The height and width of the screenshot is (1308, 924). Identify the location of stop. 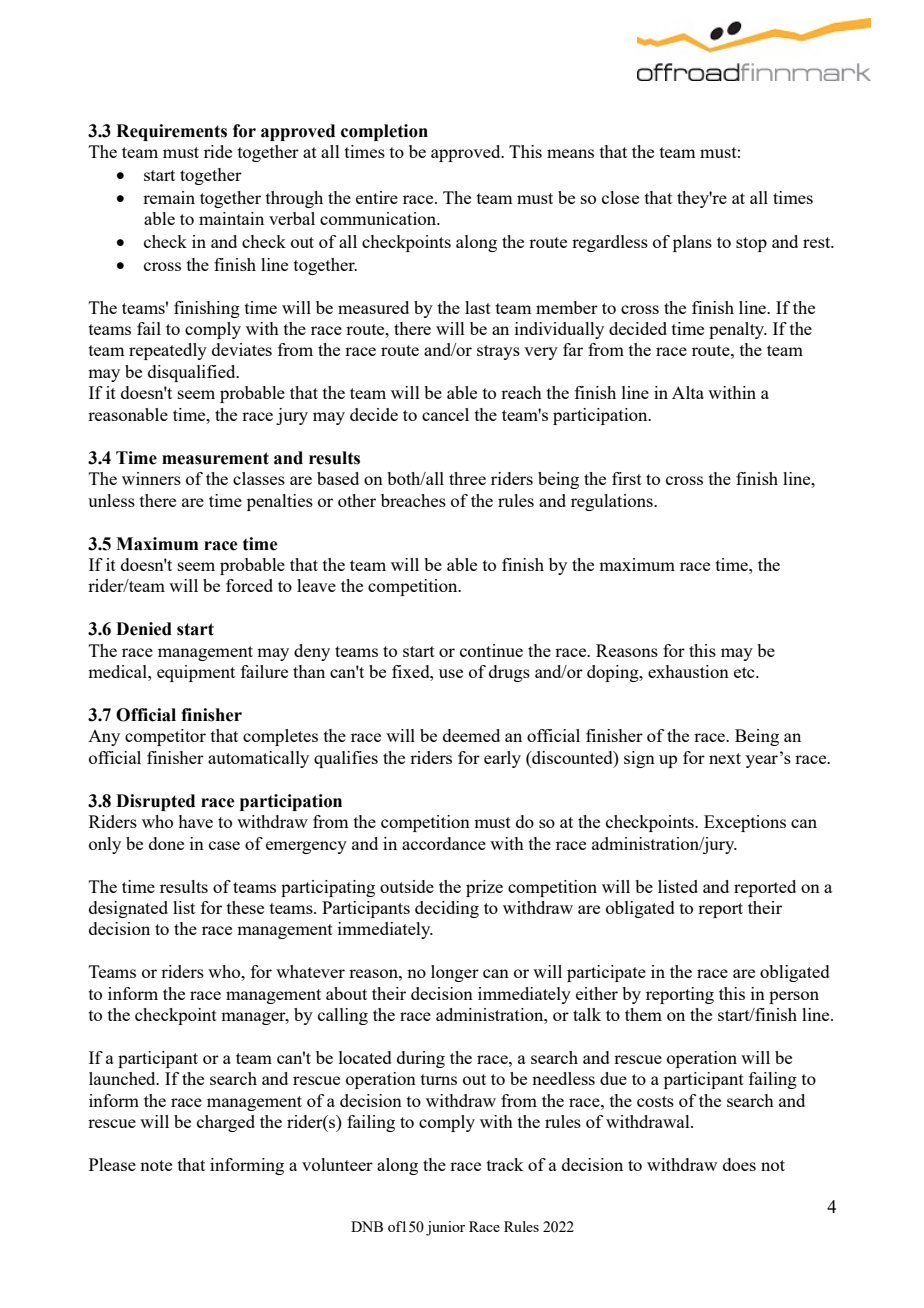
(751, 244).
